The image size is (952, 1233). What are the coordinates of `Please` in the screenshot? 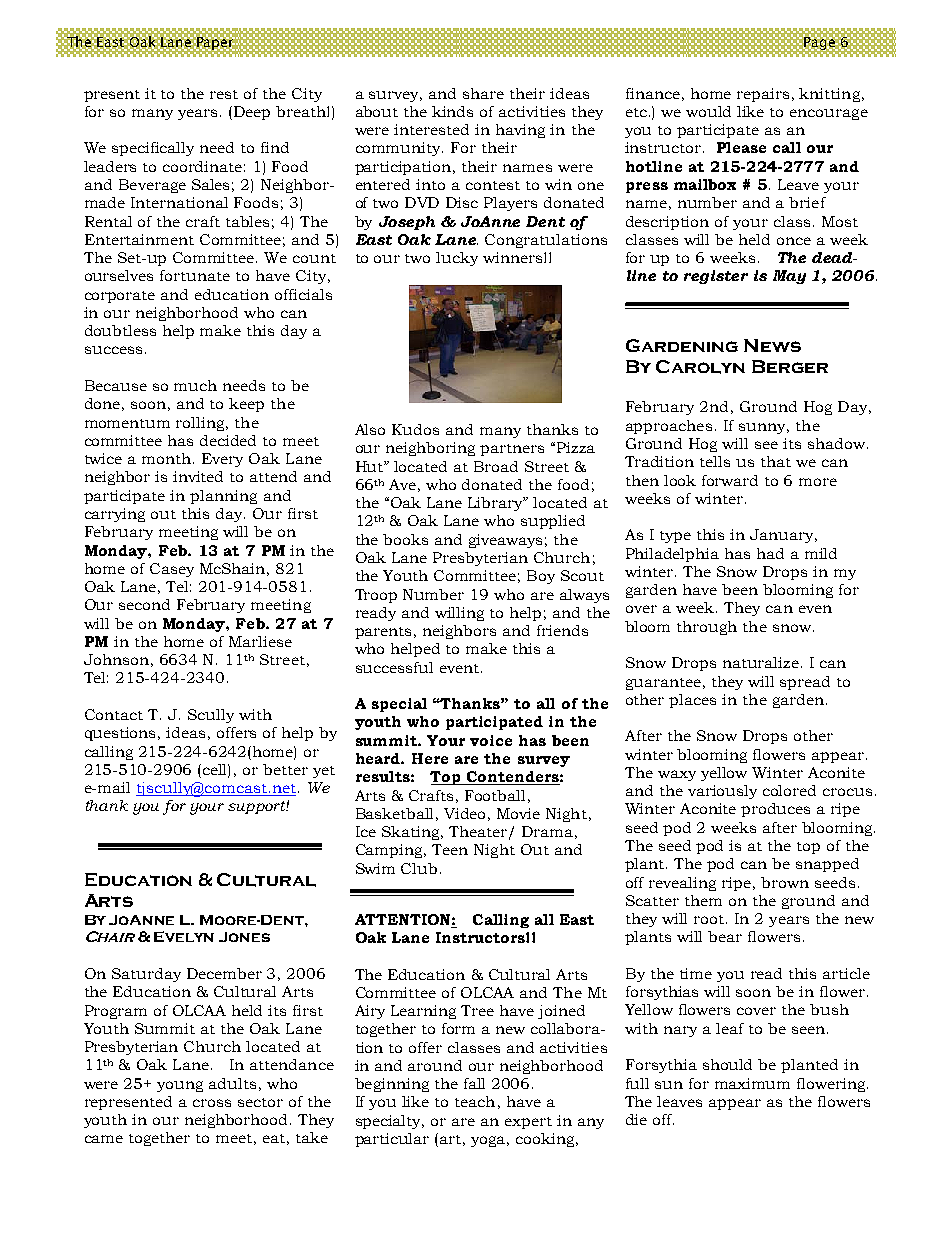 It's located at (741, 147).
